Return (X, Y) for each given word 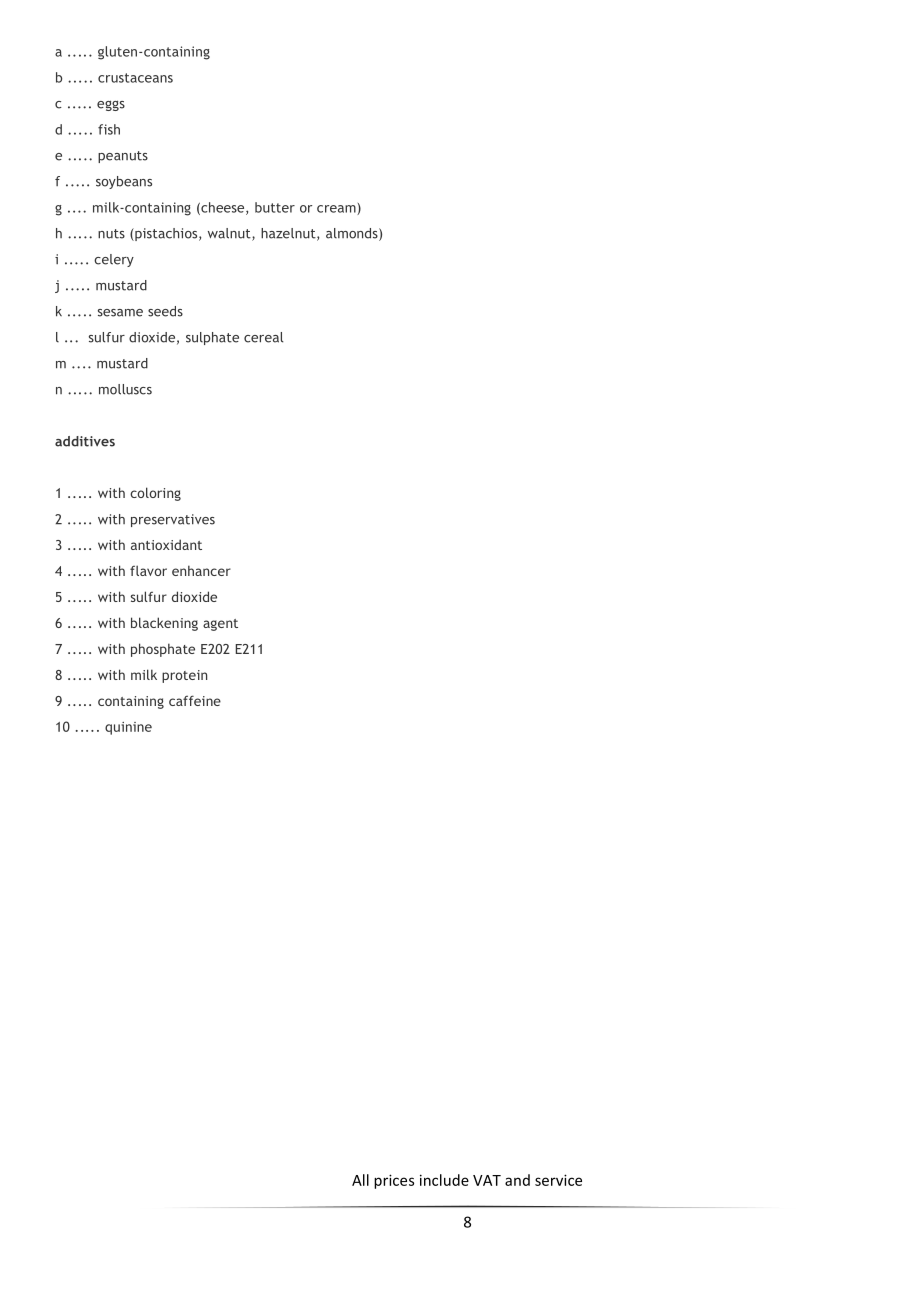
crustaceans (135, 78)
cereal (264, 337)
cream (337, 210)
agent (220, 625)
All (360, 1180)
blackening (164, 624)
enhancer (201, 570)
